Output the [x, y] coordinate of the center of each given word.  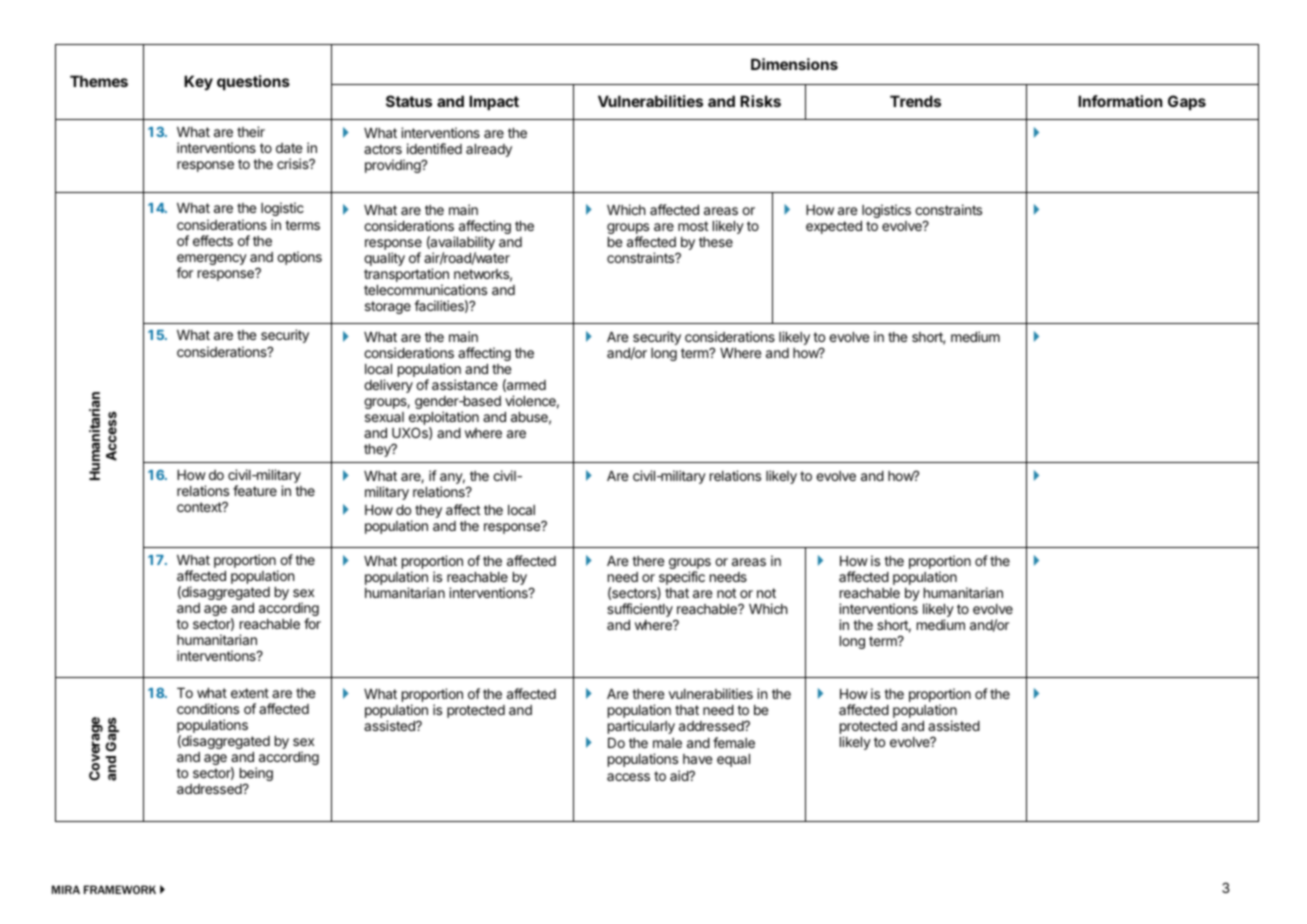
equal [733, 760]
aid [680, 775]
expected [834, 227]
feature [255, 490]
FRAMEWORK [120, 889]
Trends [915, 101]
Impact [494, 102]
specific [681, 579]
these [716, 242]
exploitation [444, 419]
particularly [641, 727]
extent [250, 693]
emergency [212, 261]
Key [198, 82]
